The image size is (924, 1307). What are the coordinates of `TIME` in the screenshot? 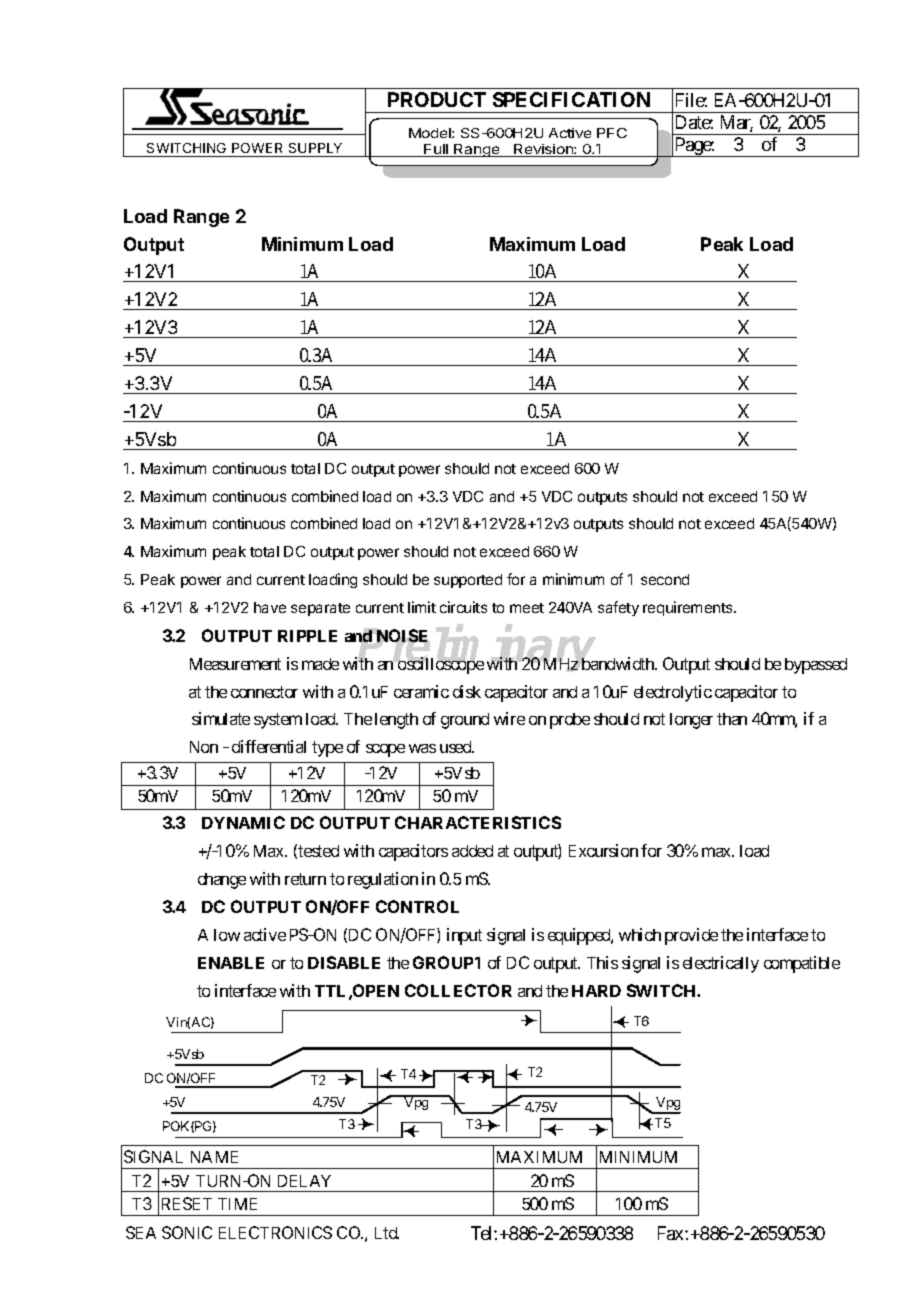 It's located at (237, 1204).
